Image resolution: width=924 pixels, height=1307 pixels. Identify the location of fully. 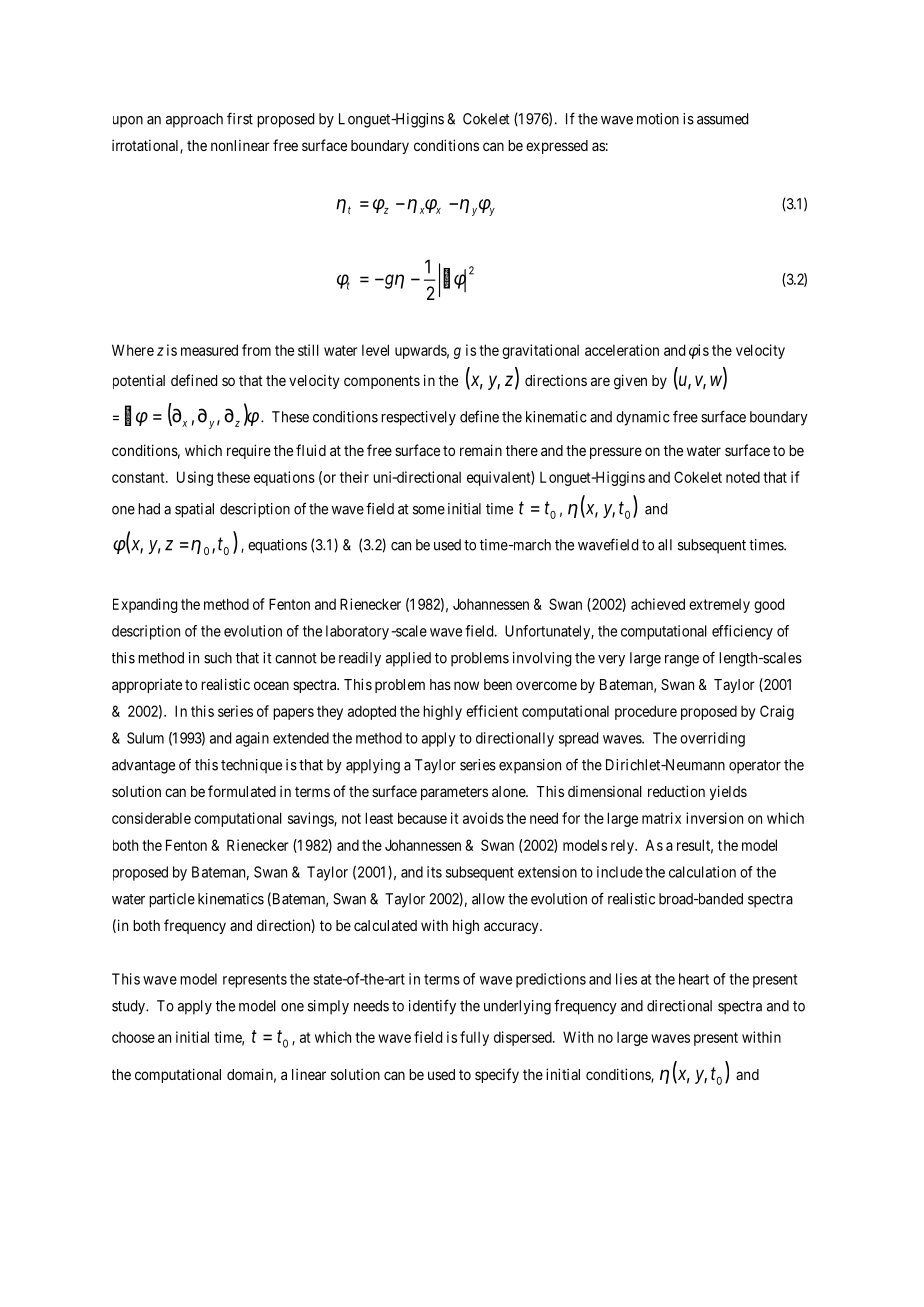
(474, 1038).
